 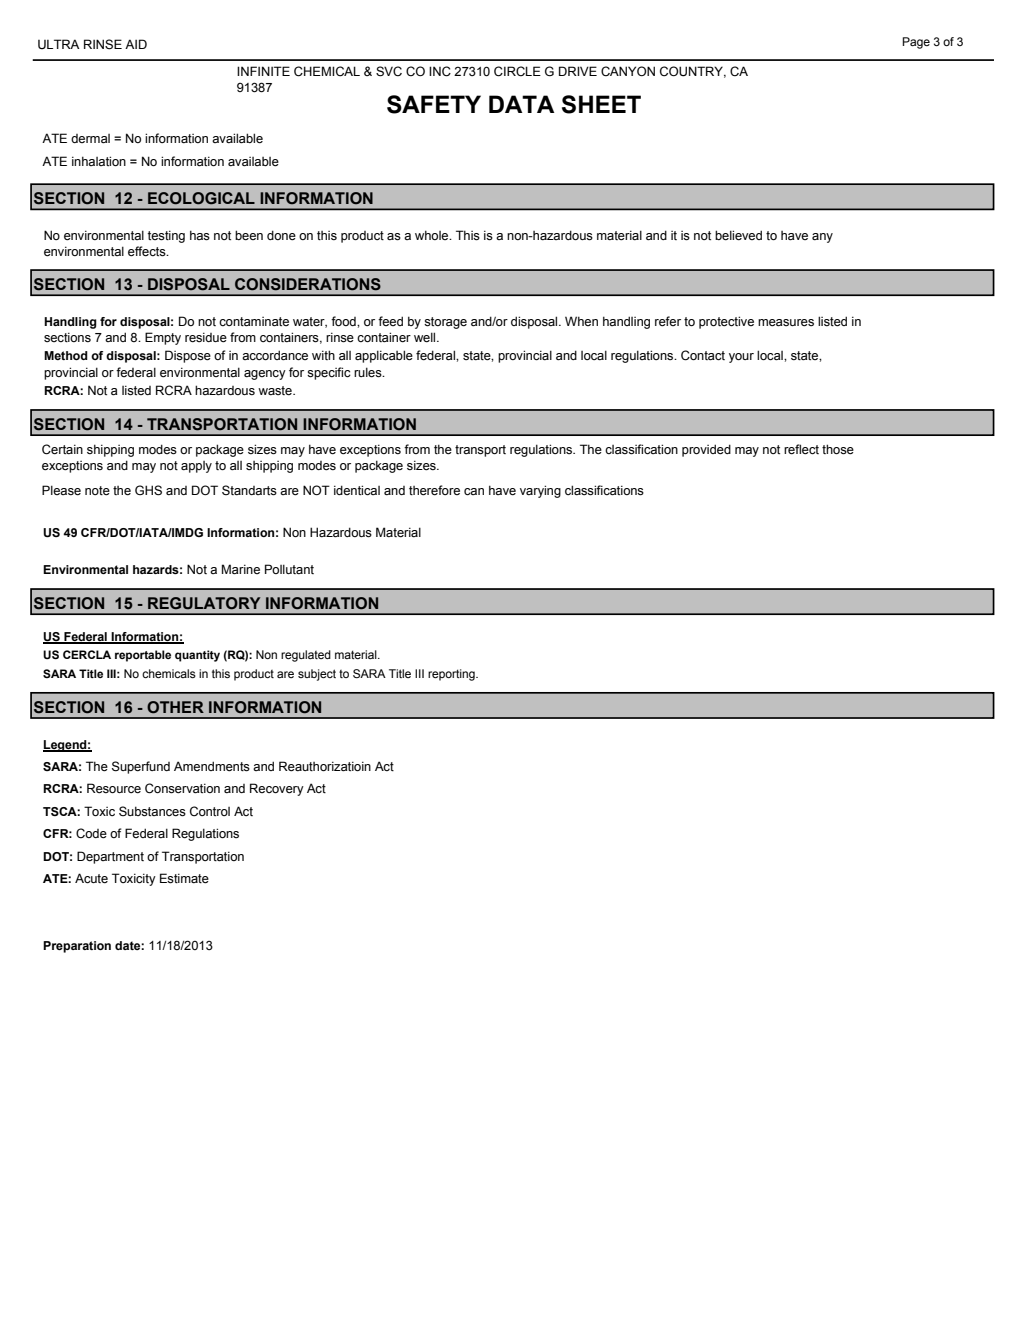 I want to click on reporting, so click(x=452, y=675).
